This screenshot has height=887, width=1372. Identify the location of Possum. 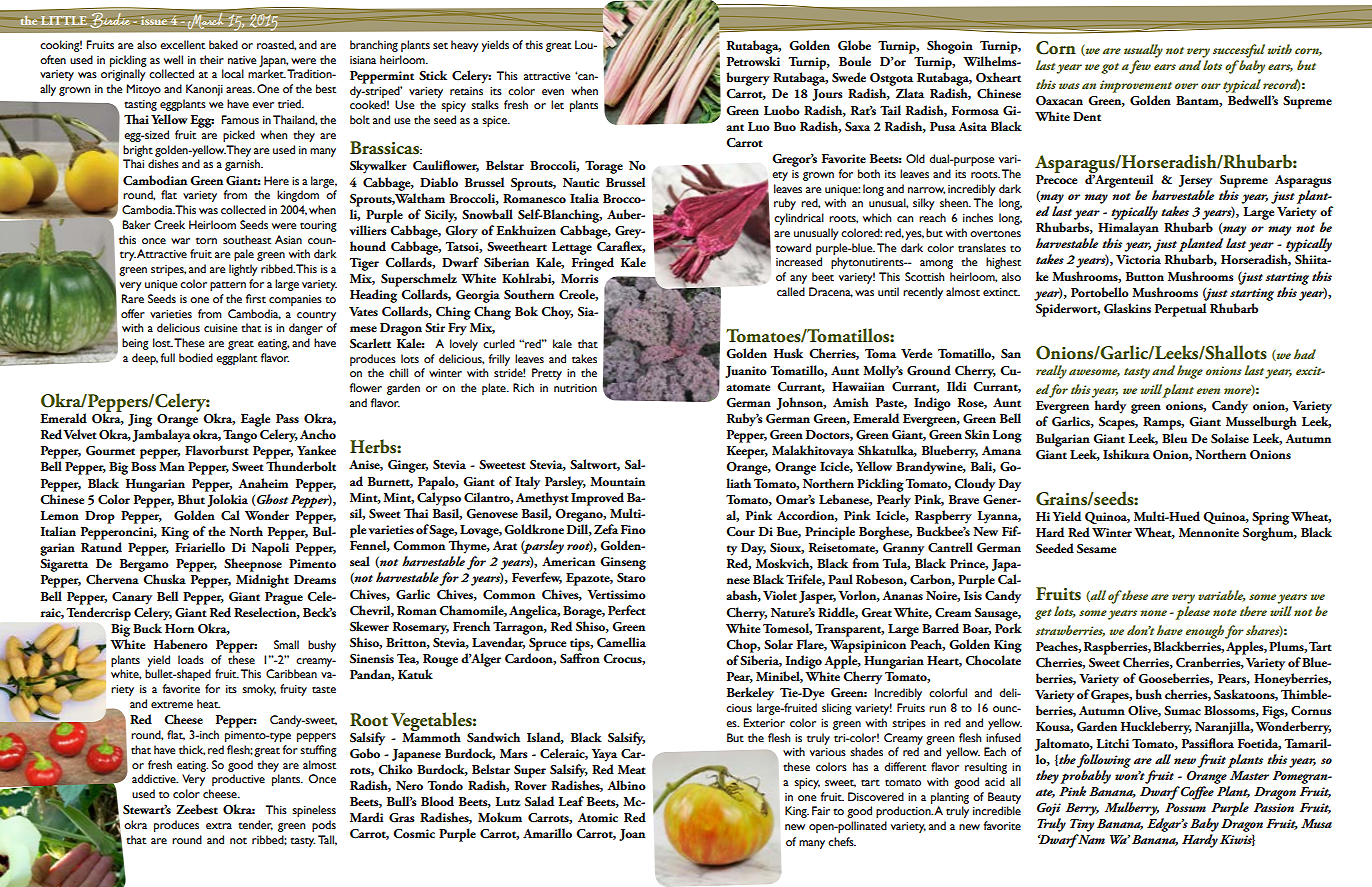
(1185, 807).
